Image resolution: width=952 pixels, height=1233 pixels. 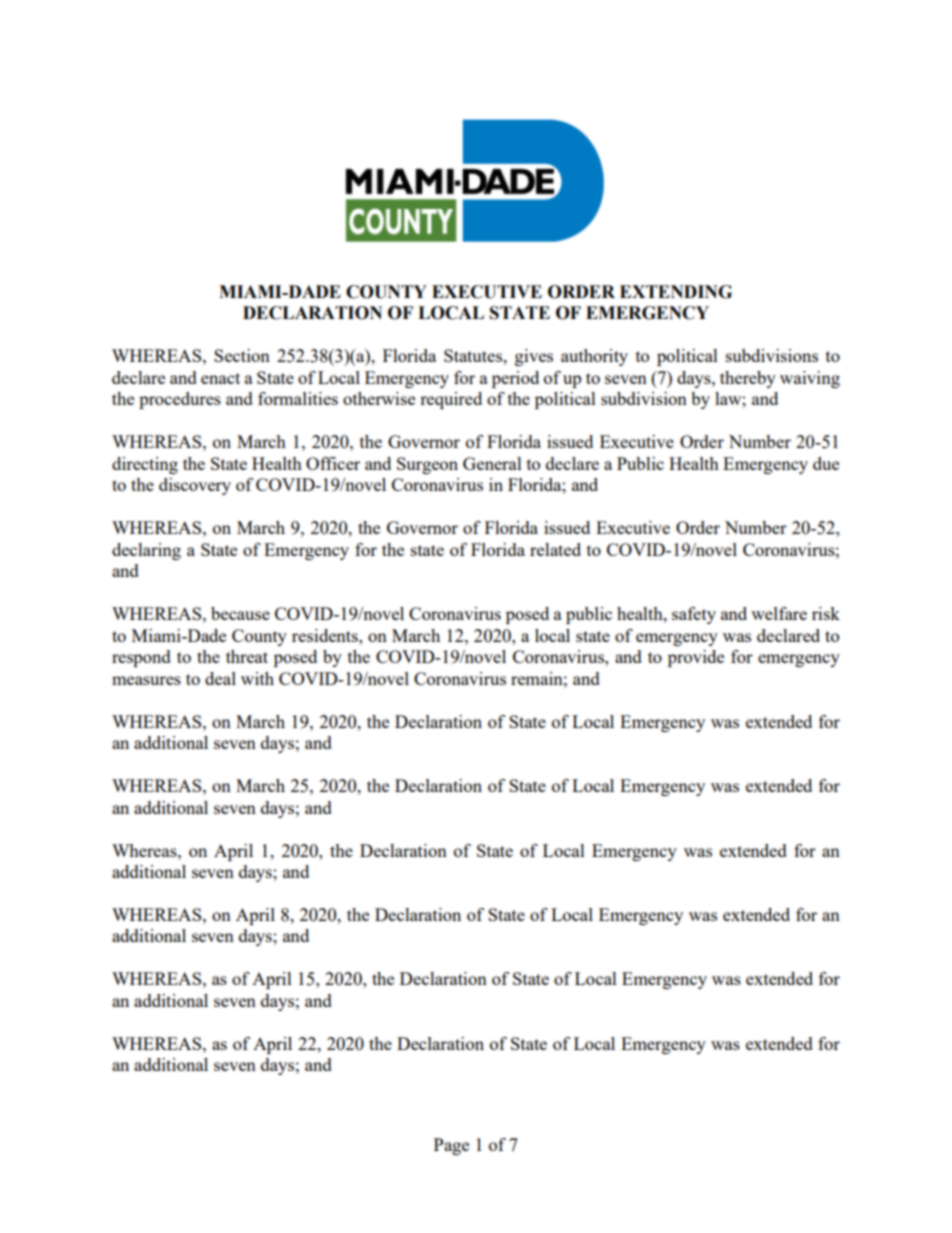 I want to click on Statutes, so click(x=474, y=355).
